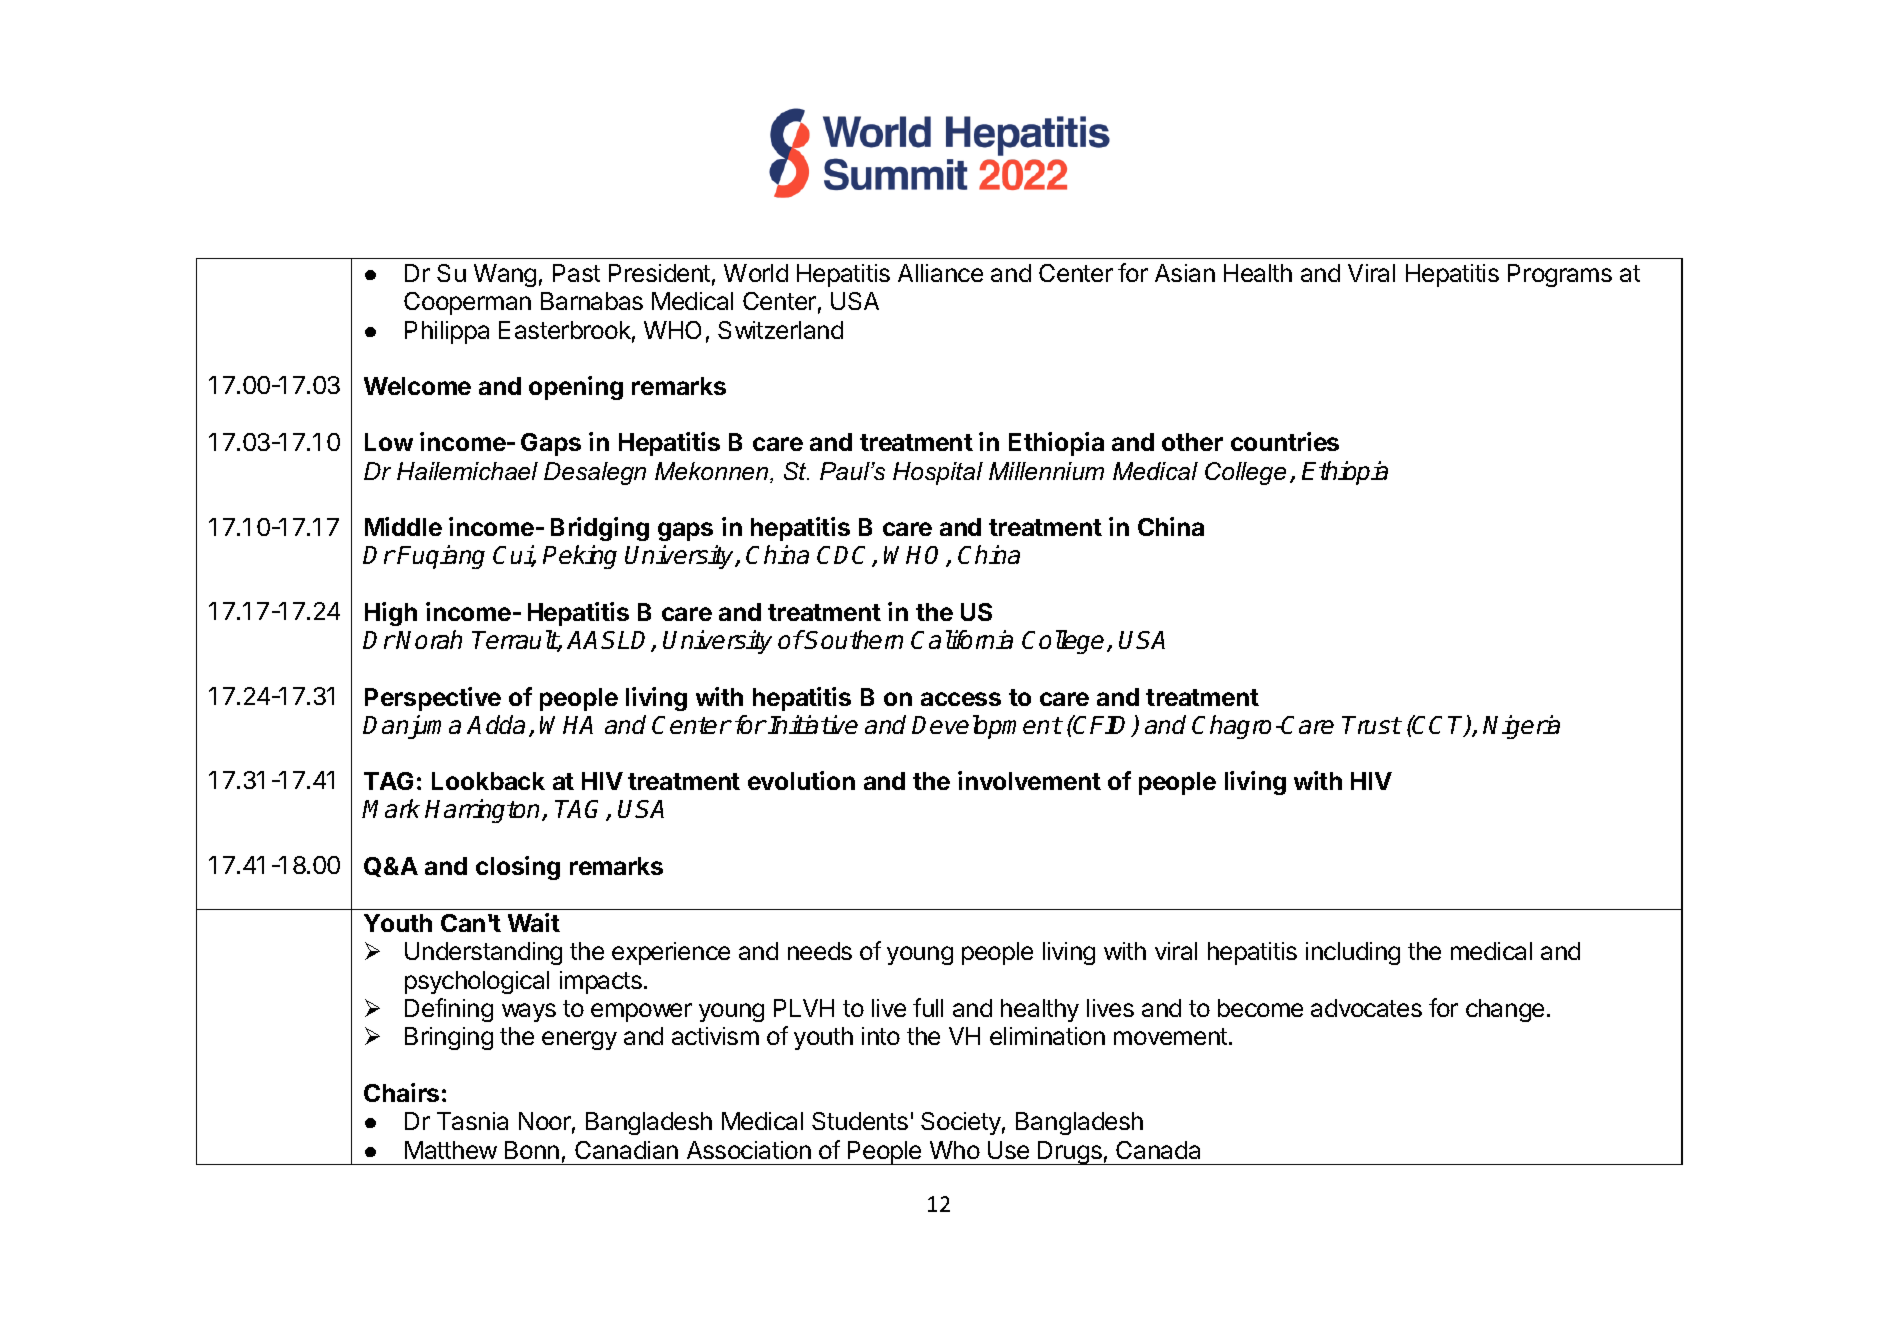 The image size is (1878, 1328). Describe the element at coordinates (1008, 1150) in the screenshot. I see `Use` at that location.
